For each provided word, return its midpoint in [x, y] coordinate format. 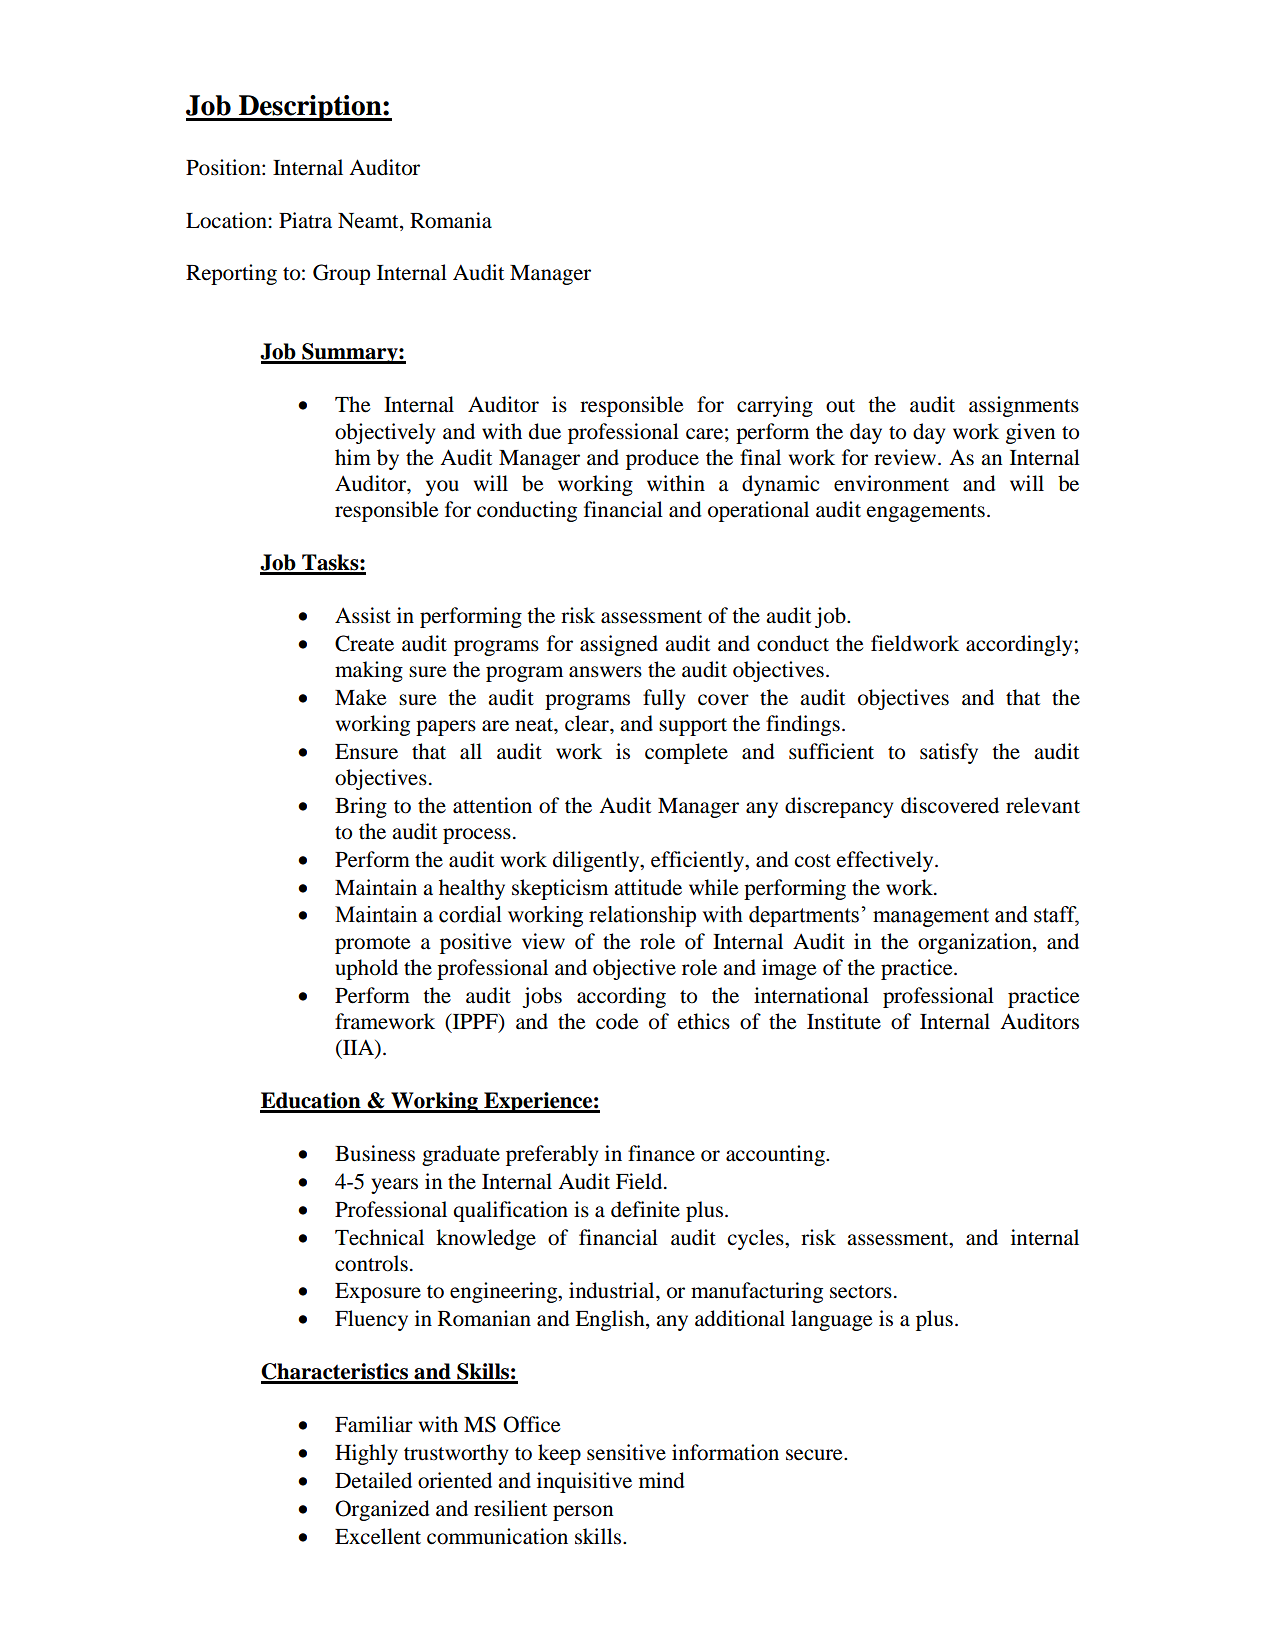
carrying [775, 406]
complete [686, 753]
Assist [363, 615]
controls [371, 1263]
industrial [613, 1290]
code [617, 1021]
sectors [861, 1292]
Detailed [373, 1480]
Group [341, 274]
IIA [358, 1047]
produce [662, 459]
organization [976, 943]
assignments [1024, 406]
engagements [926, 513]
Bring [361, 807]
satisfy [949, 753]
